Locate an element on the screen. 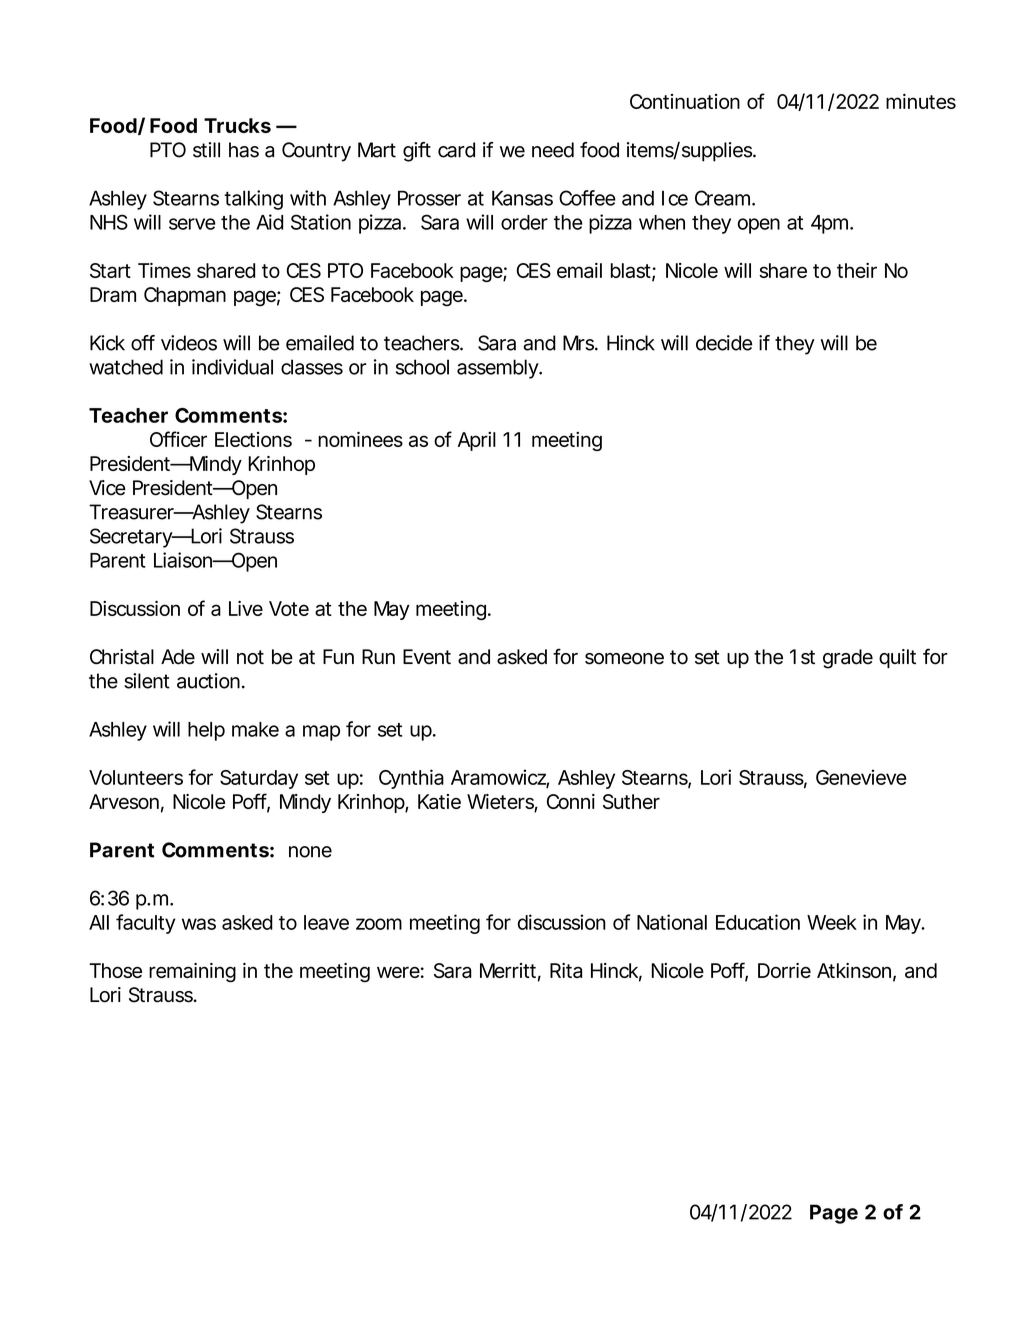 The image size is (1020, 1320). Cream is located at coordinates (721, 198).
